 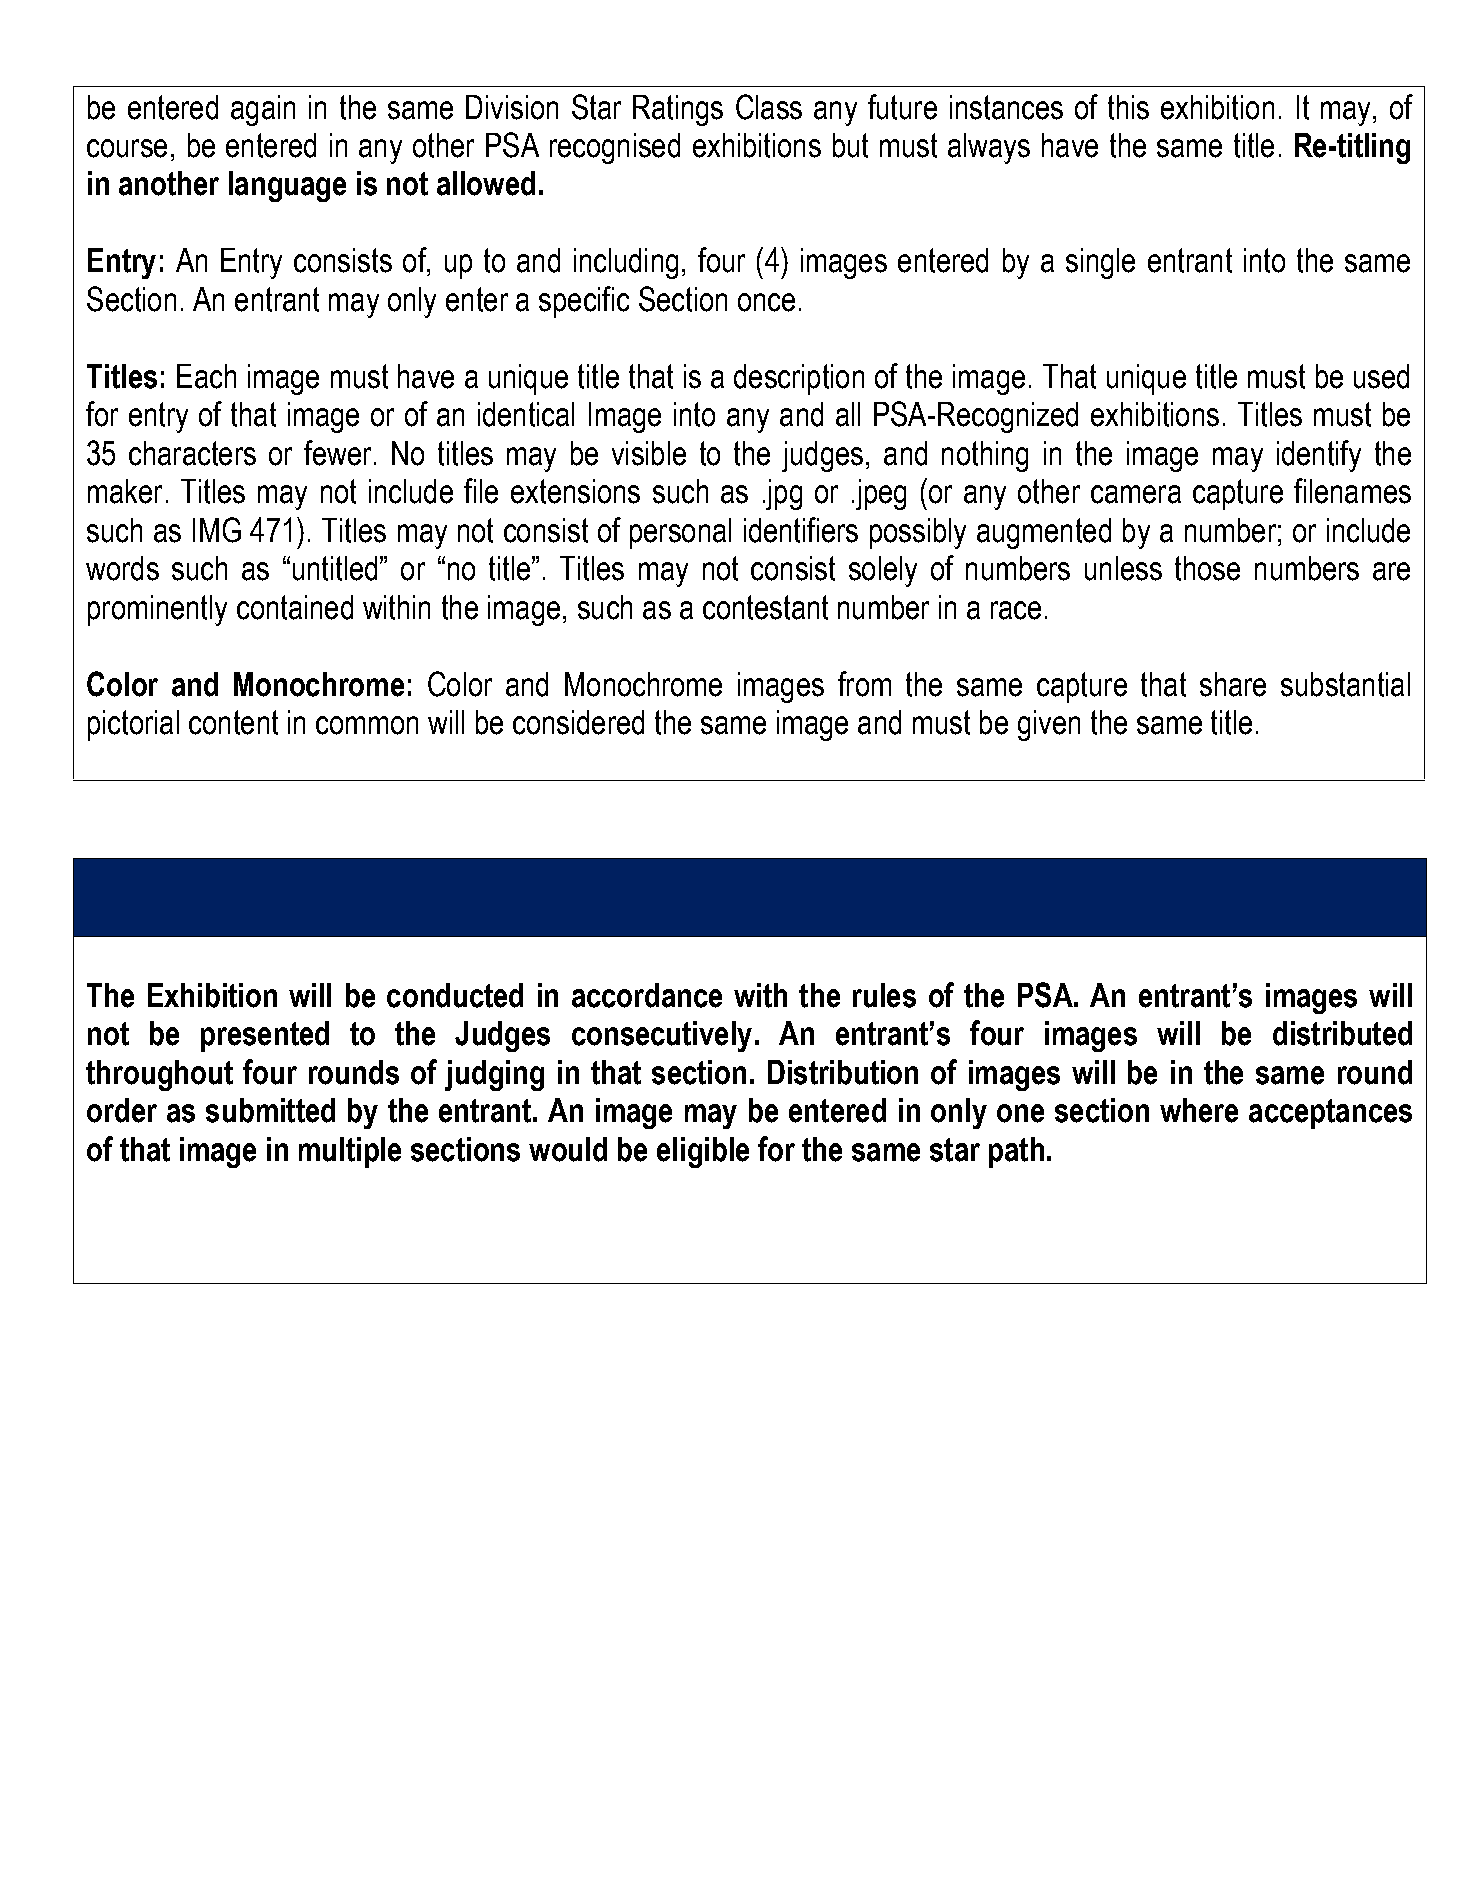 What do you see at coordinates (765, 607) in the screenshot?
I see `contestant` at bounding box center [765, 607].
